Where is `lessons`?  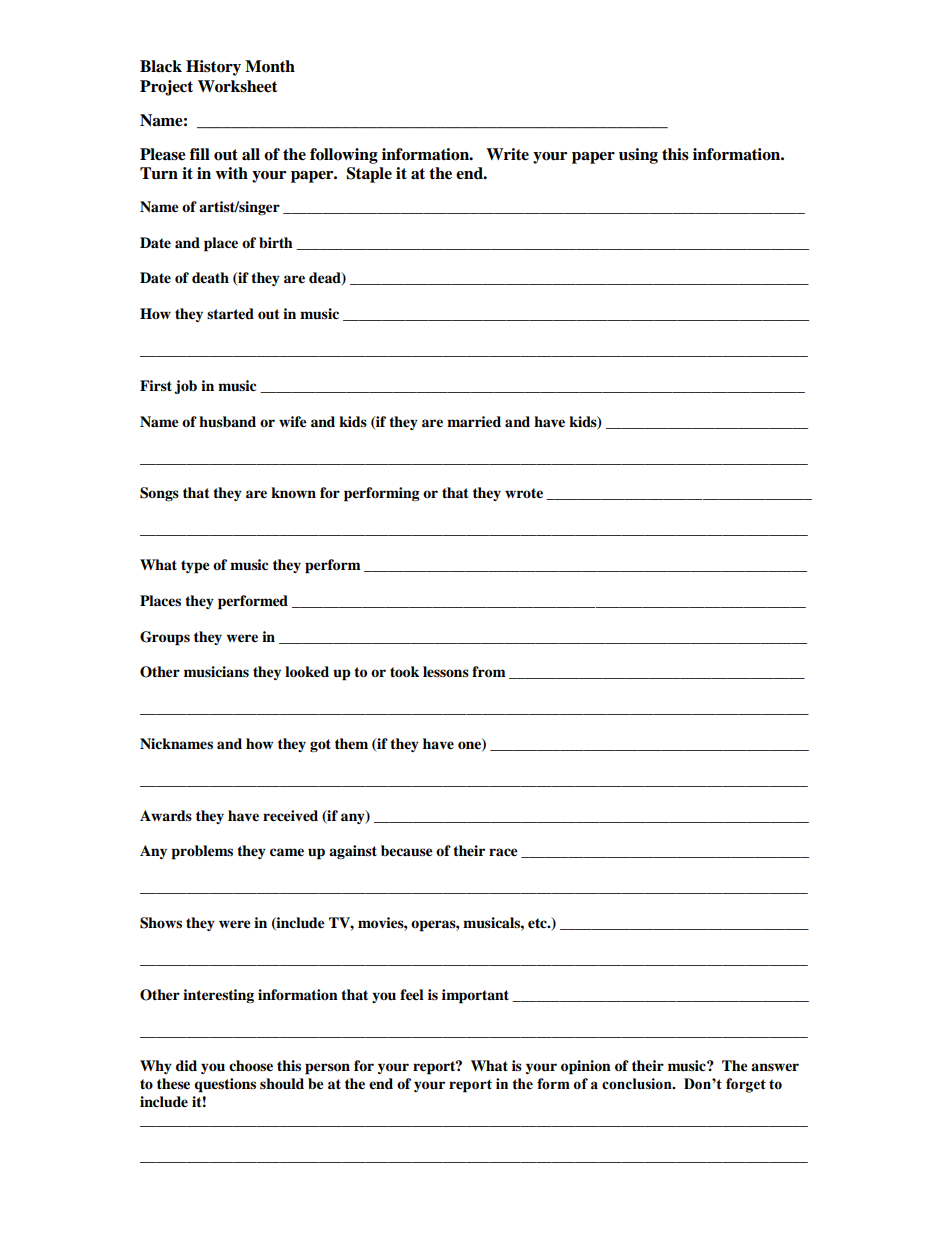
lessons is located at coordinates (446, 672).
